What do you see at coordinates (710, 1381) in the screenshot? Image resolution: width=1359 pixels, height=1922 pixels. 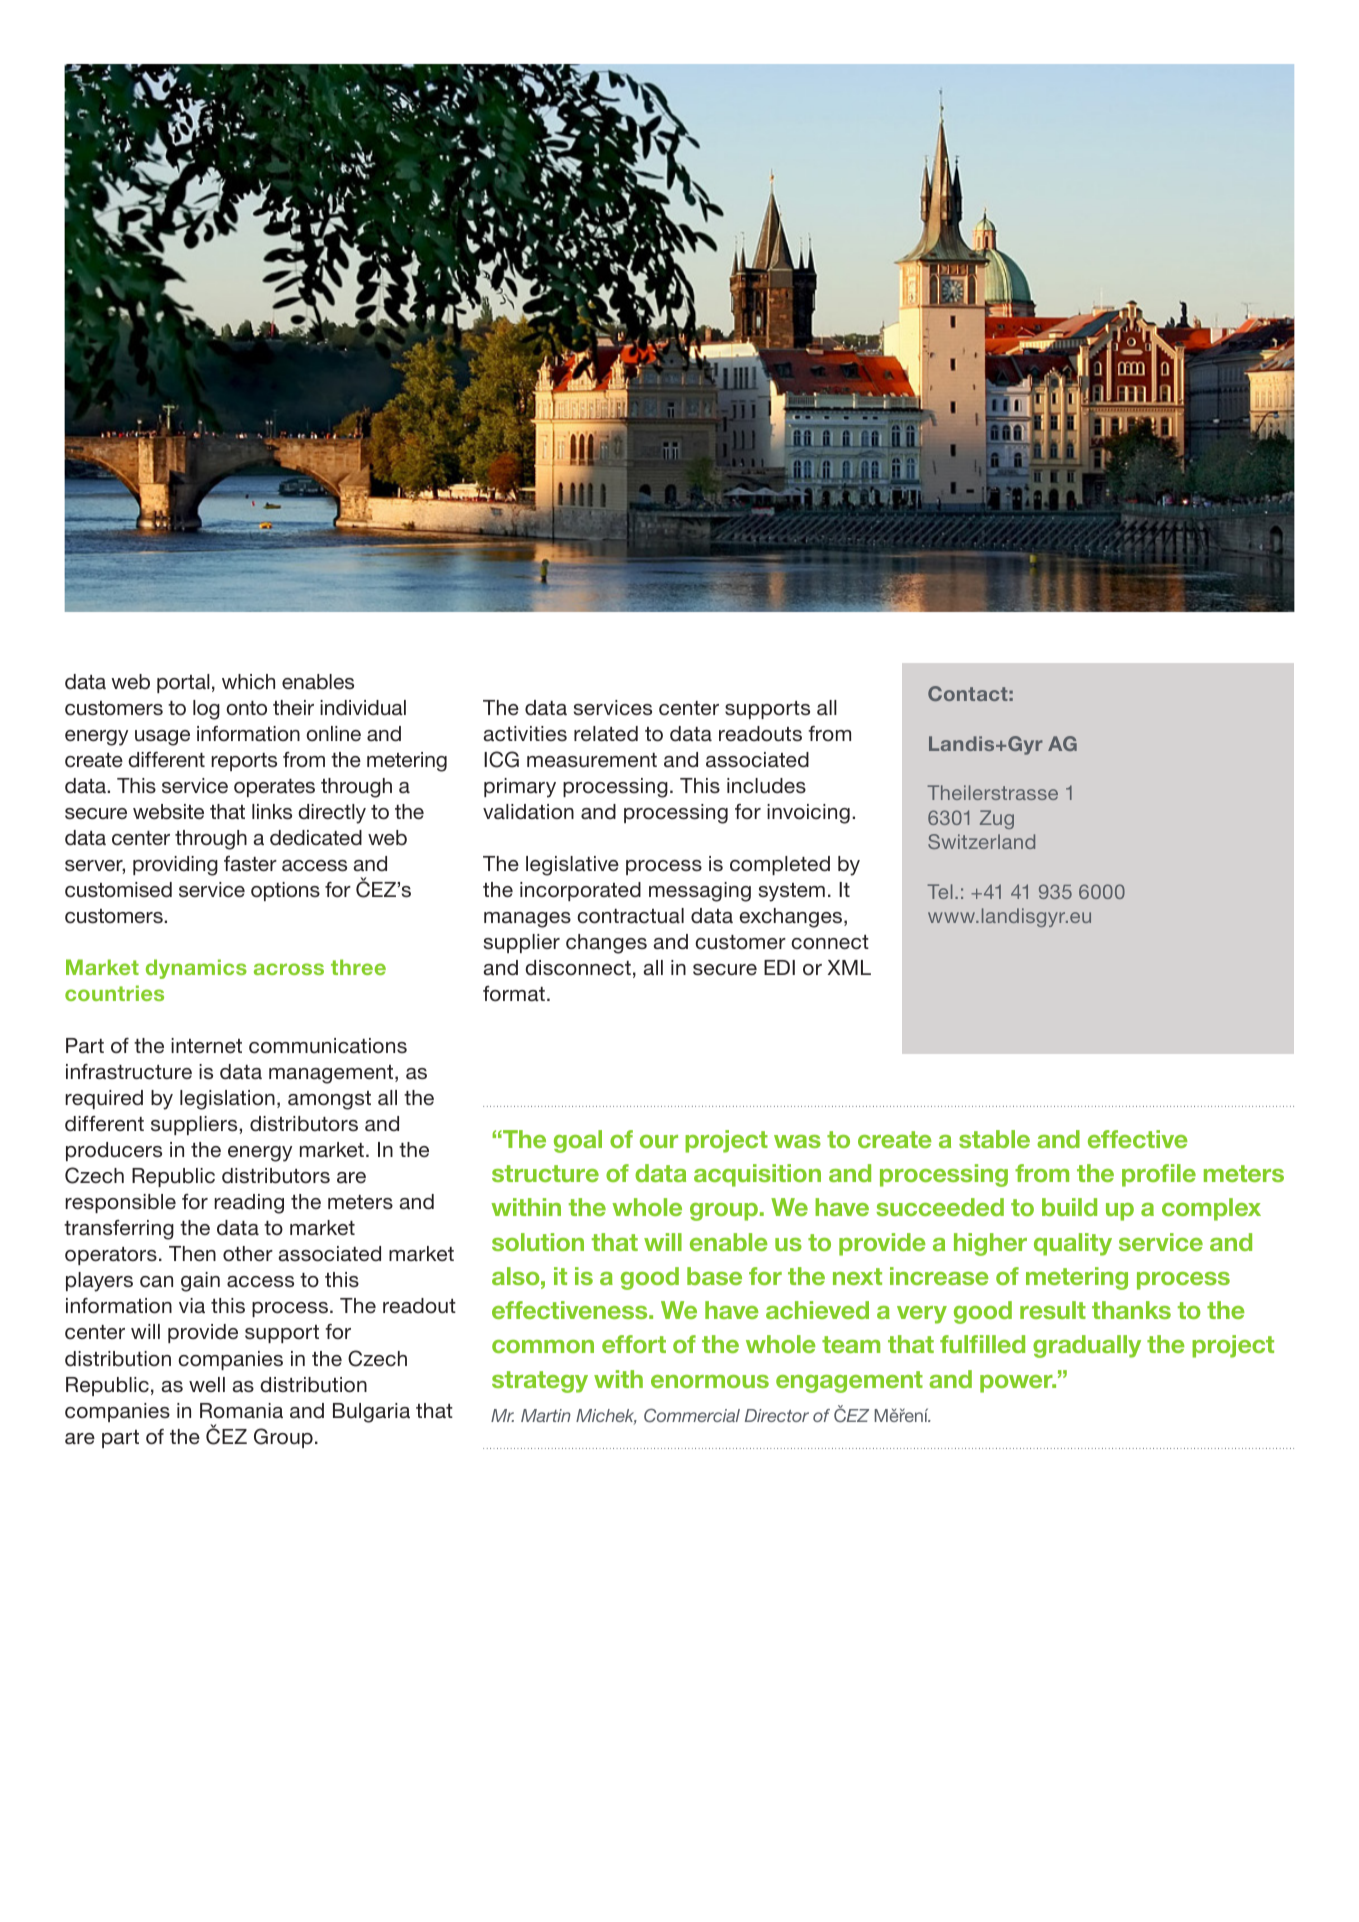 I see `enormous` at bounding box center [710, 1381].
